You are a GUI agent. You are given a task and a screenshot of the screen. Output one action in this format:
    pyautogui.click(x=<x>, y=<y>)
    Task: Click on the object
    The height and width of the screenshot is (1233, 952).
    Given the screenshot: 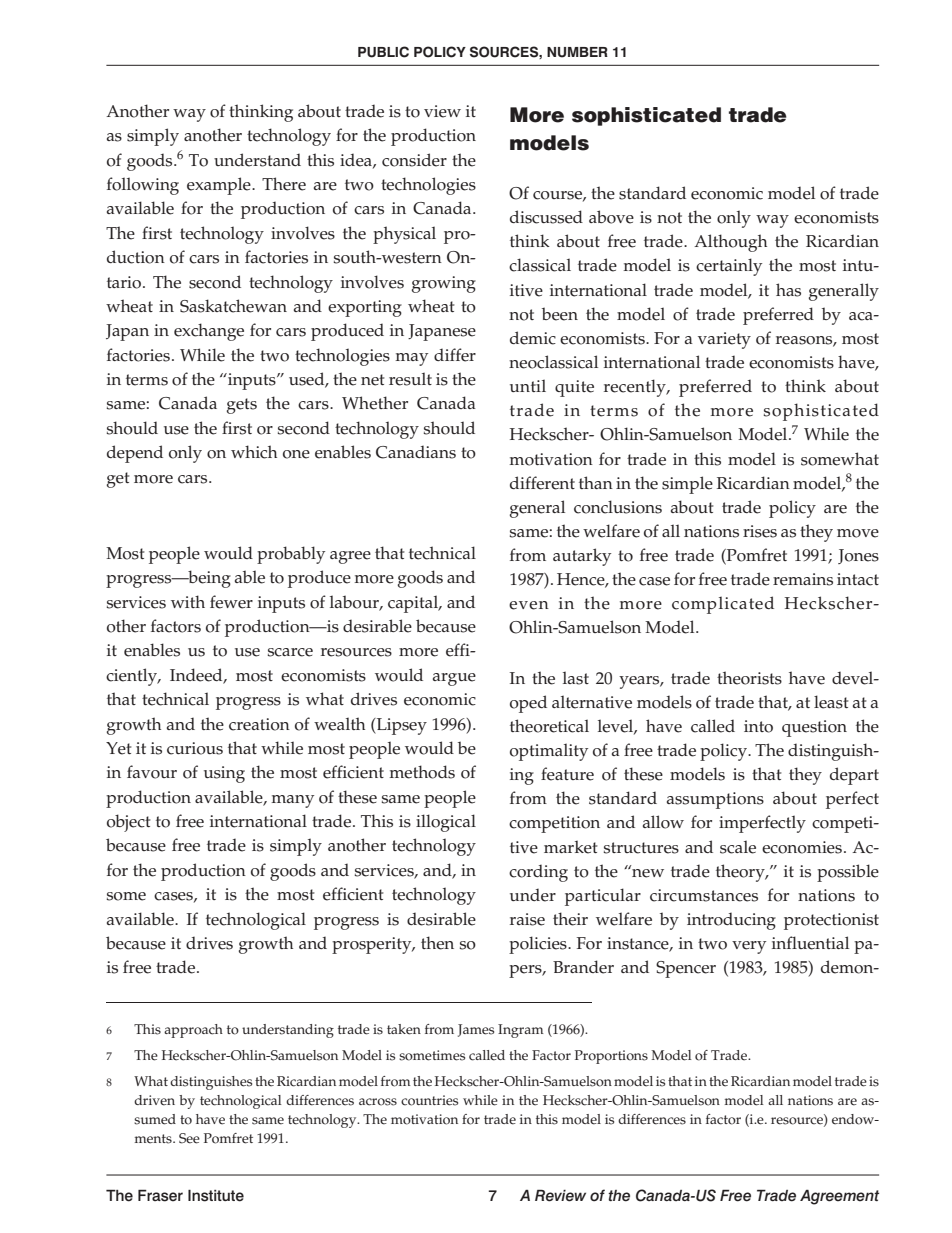 What is the action you would take?
    pyautogui.click(x=129, y=823)
